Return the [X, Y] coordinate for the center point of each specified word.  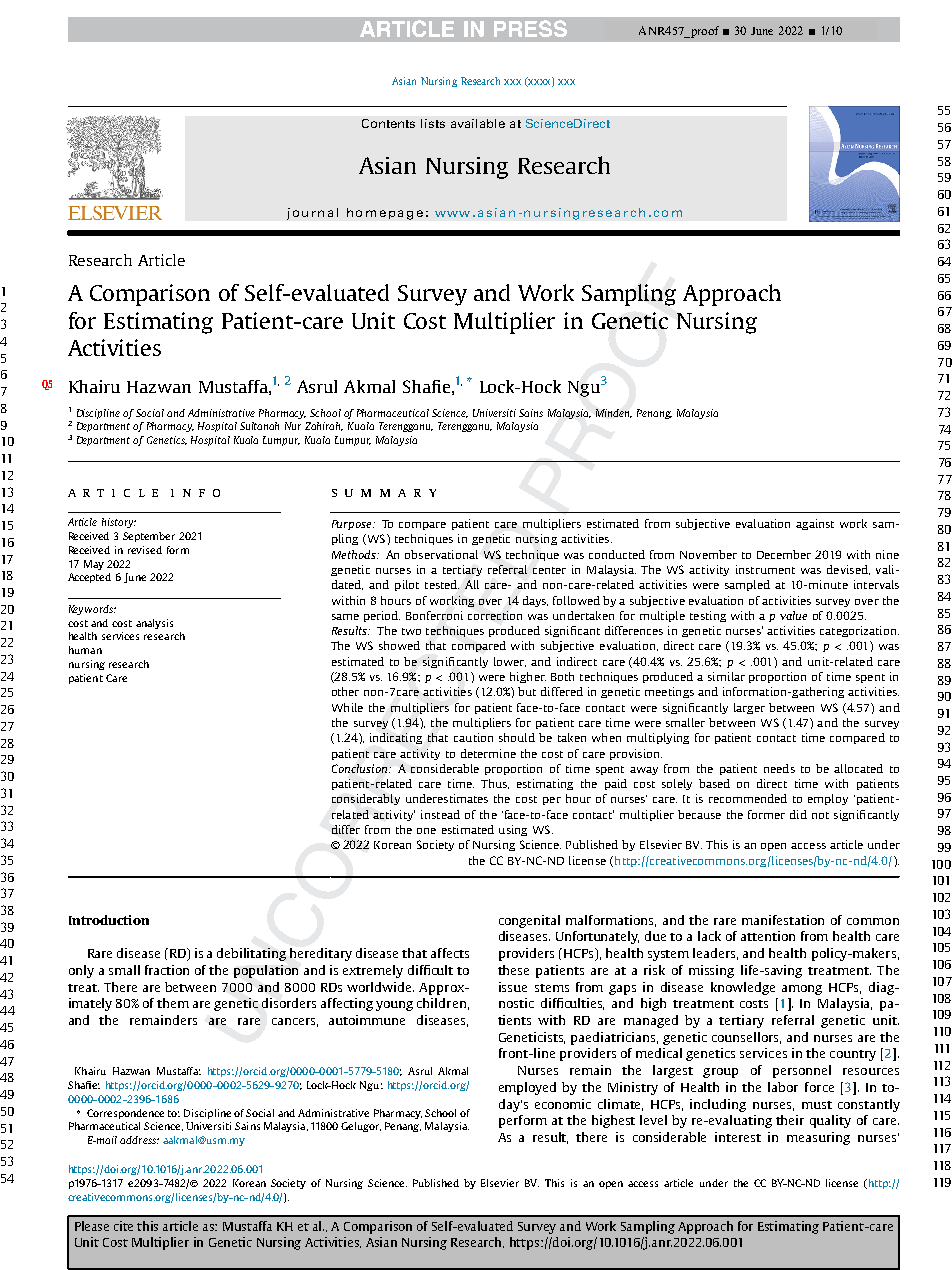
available [478, 123]
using [513, 830]
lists [433, 123]
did [798, 814]
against [815, 524]
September [149, 537]
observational [441, 554]
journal [312, 214]
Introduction [109, 920]
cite [123, 1226]
